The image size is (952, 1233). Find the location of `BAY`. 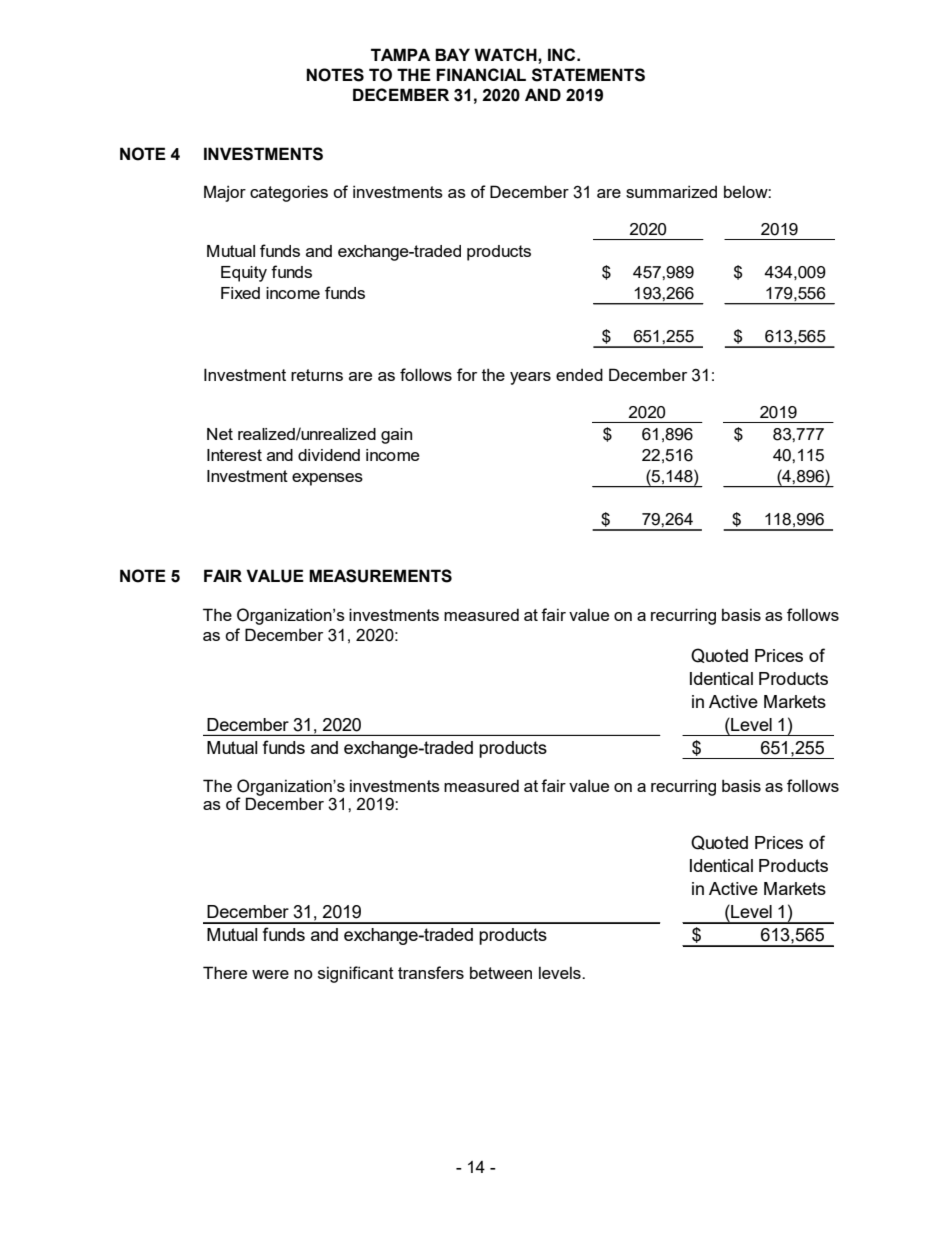

BAY is located at coordinates (452, 54).
